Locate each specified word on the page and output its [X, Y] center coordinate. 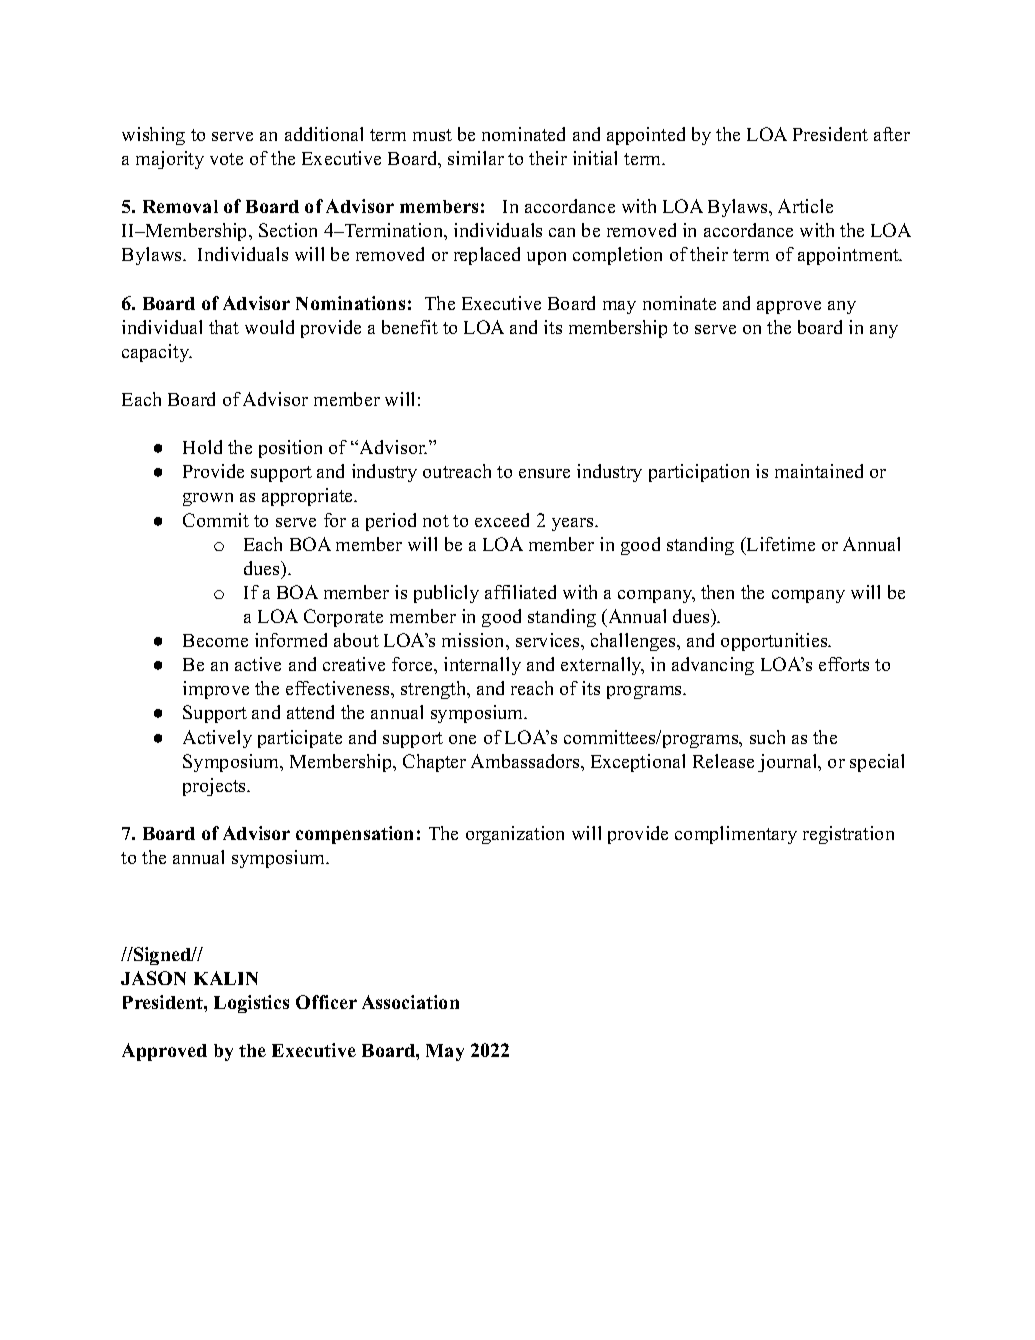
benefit [410, 327]
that [224, 327]
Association [410, 1002]
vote [226, 159]
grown [208, 499]
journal [789, 763]
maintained [819, 471]
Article [805, 206]
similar [476, 158]
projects [216, 787]
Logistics [251, 1004]
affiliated [520, 592]
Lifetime [780, 544]
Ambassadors [526, 761]
